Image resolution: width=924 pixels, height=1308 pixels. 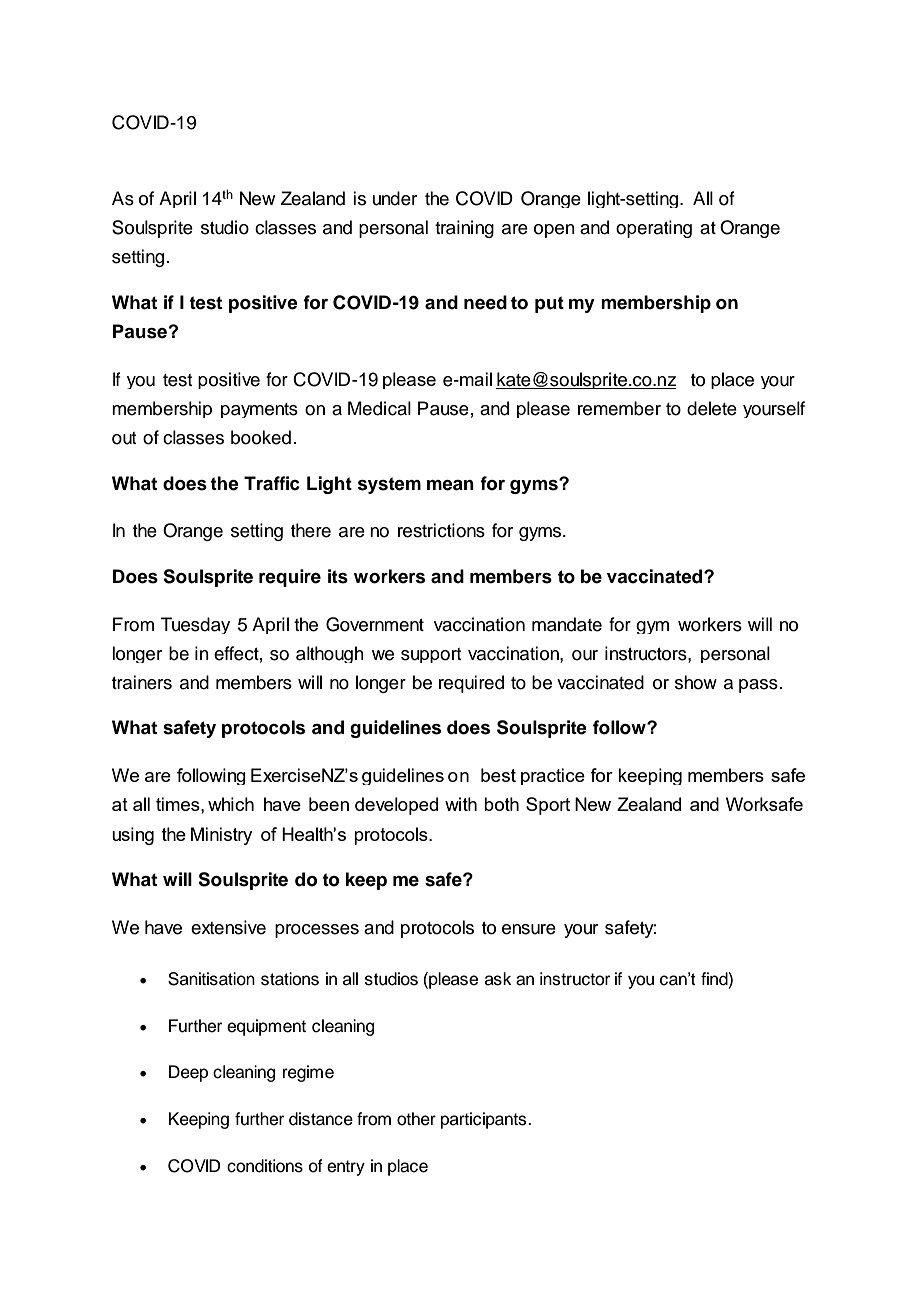 What do you see at coordinates (485, 1120) in the screenshot?
I see `participants` at bounding box center [485, 1120].
